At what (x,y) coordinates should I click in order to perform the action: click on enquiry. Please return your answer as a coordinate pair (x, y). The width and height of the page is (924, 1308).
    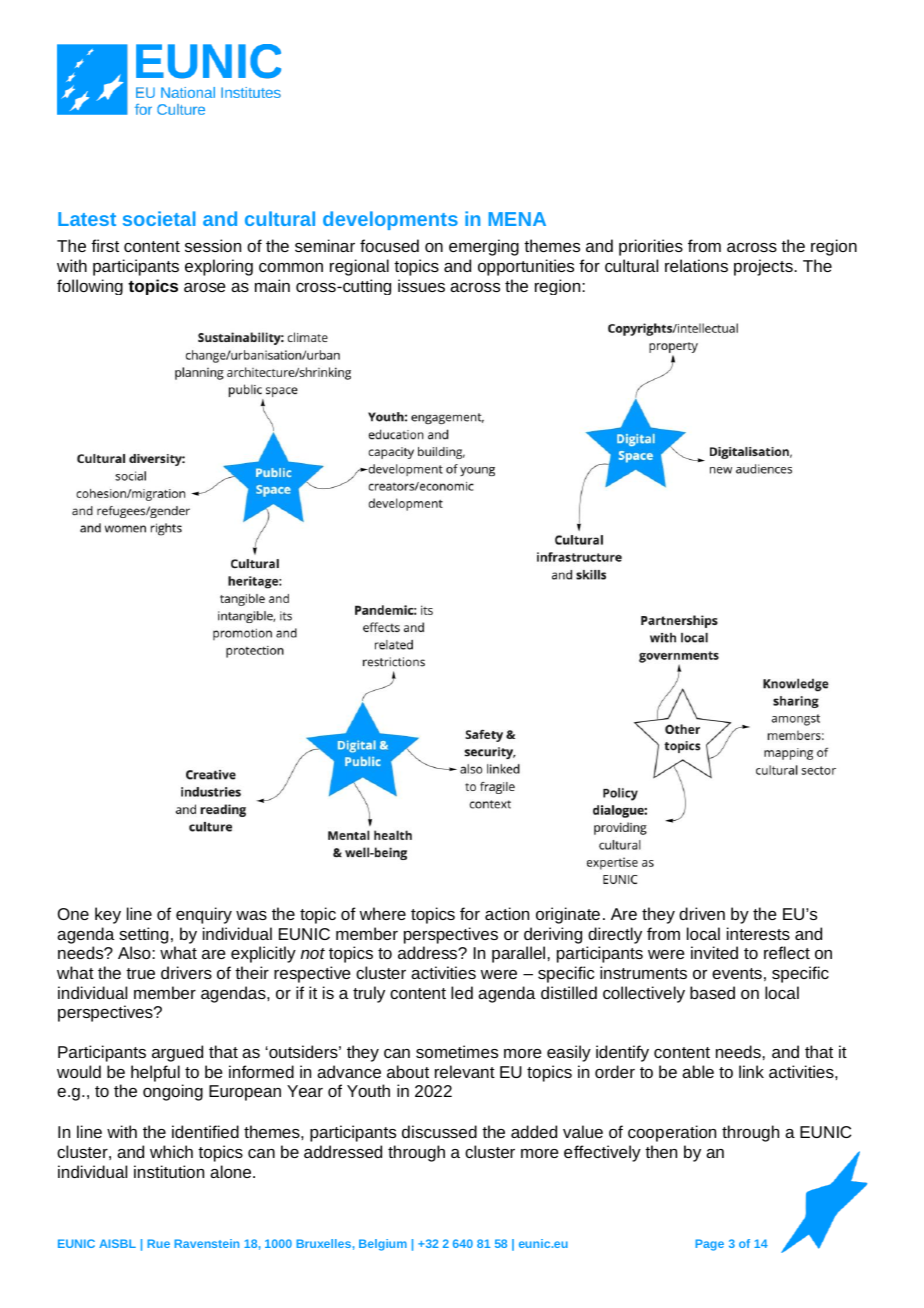
    Looking at the image, I should click on (204, 915).
